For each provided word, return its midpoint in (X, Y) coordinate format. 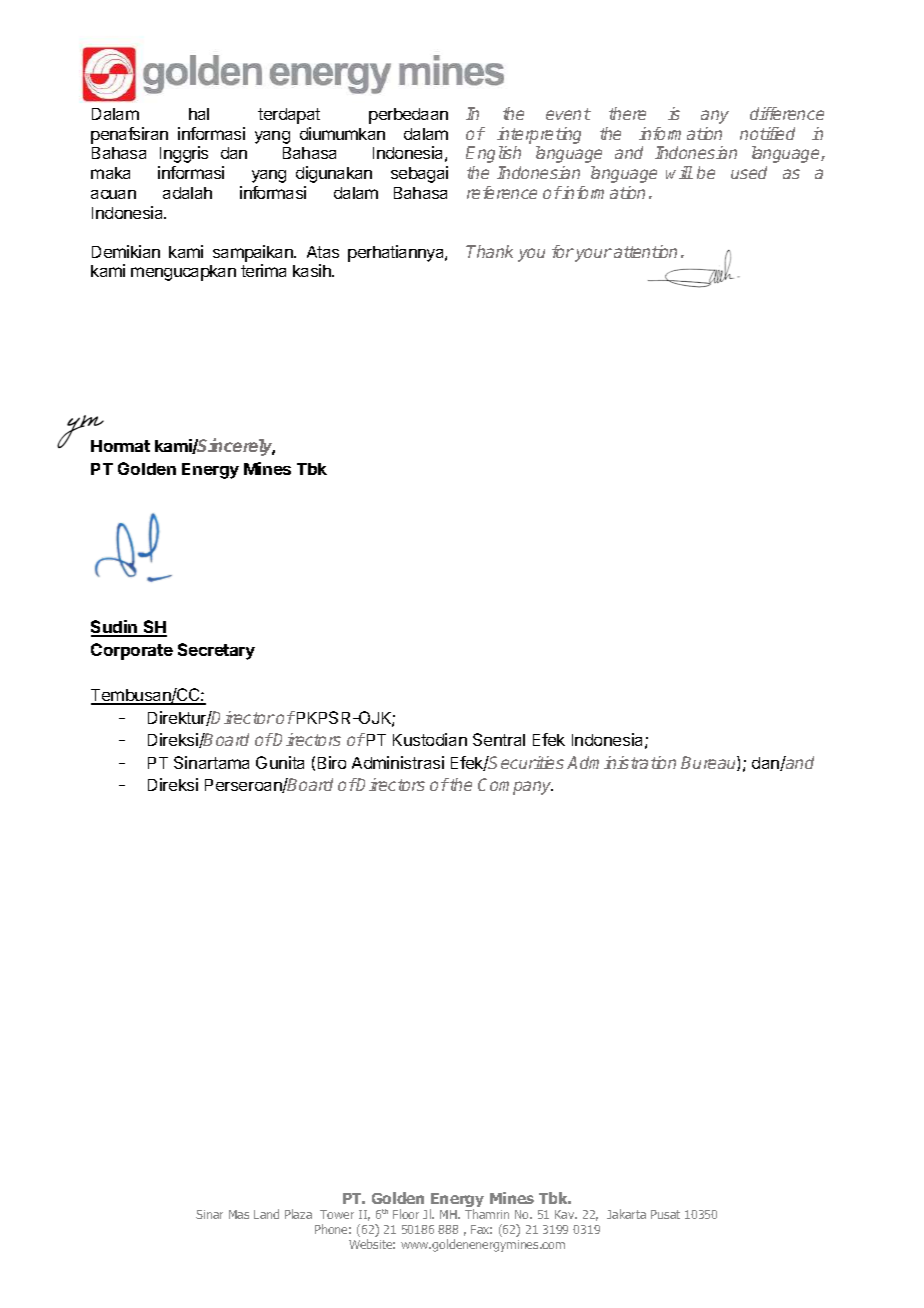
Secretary (216, 651)
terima (263, 270)
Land (266, 1214)
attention (645, 251)
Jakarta (626, 1214)
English (493, 154)
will (679, 172)
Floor (406, 1214)
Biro (332, 762)
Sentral (499, 739)
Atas (323, 252)
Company (515, 786)
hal (199, 114)
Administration (621, 762)
